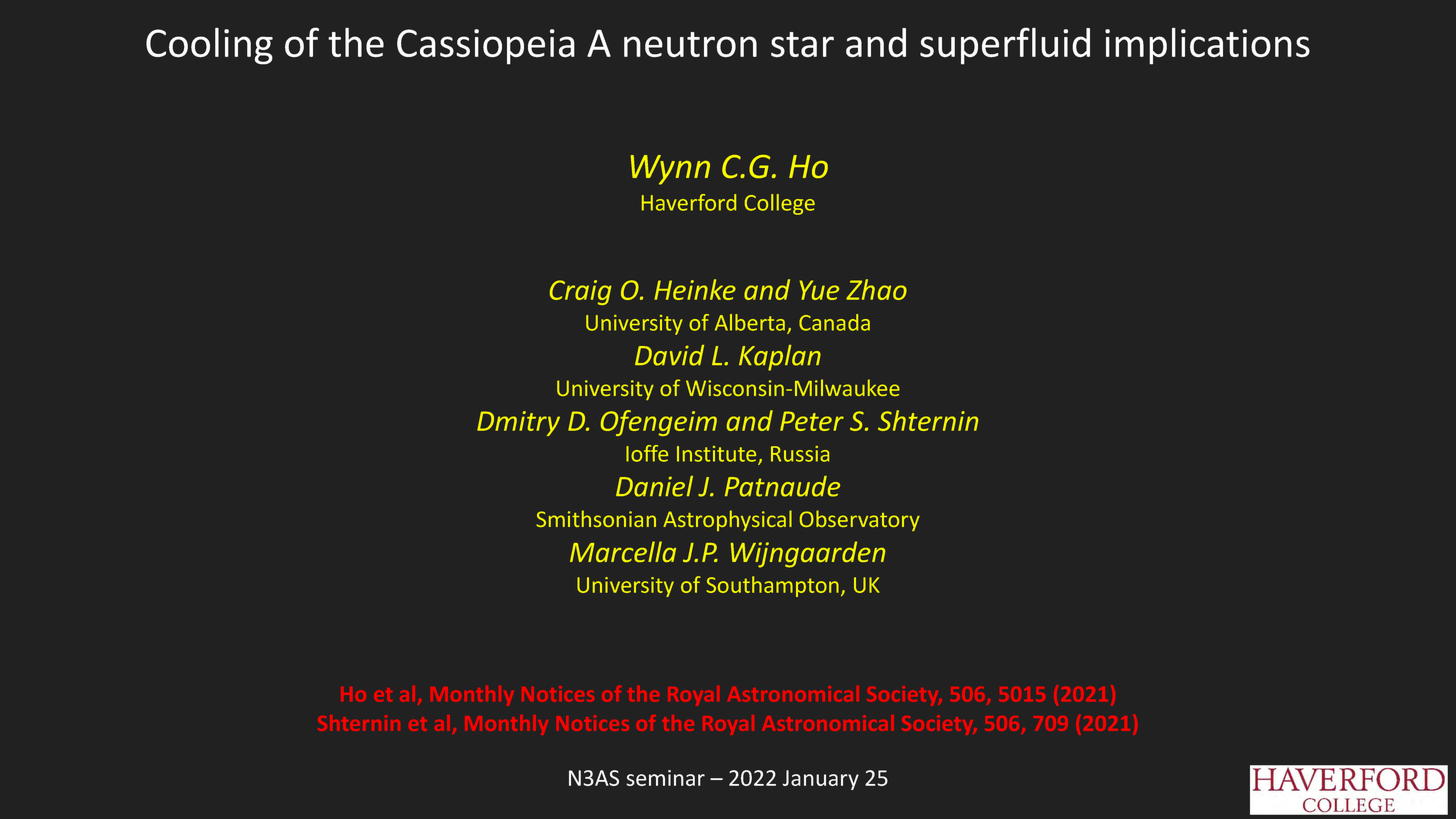 Image resolution: width=1456 pixels, height=819 pixels. I want to click on seminar, so click(665, 778).
